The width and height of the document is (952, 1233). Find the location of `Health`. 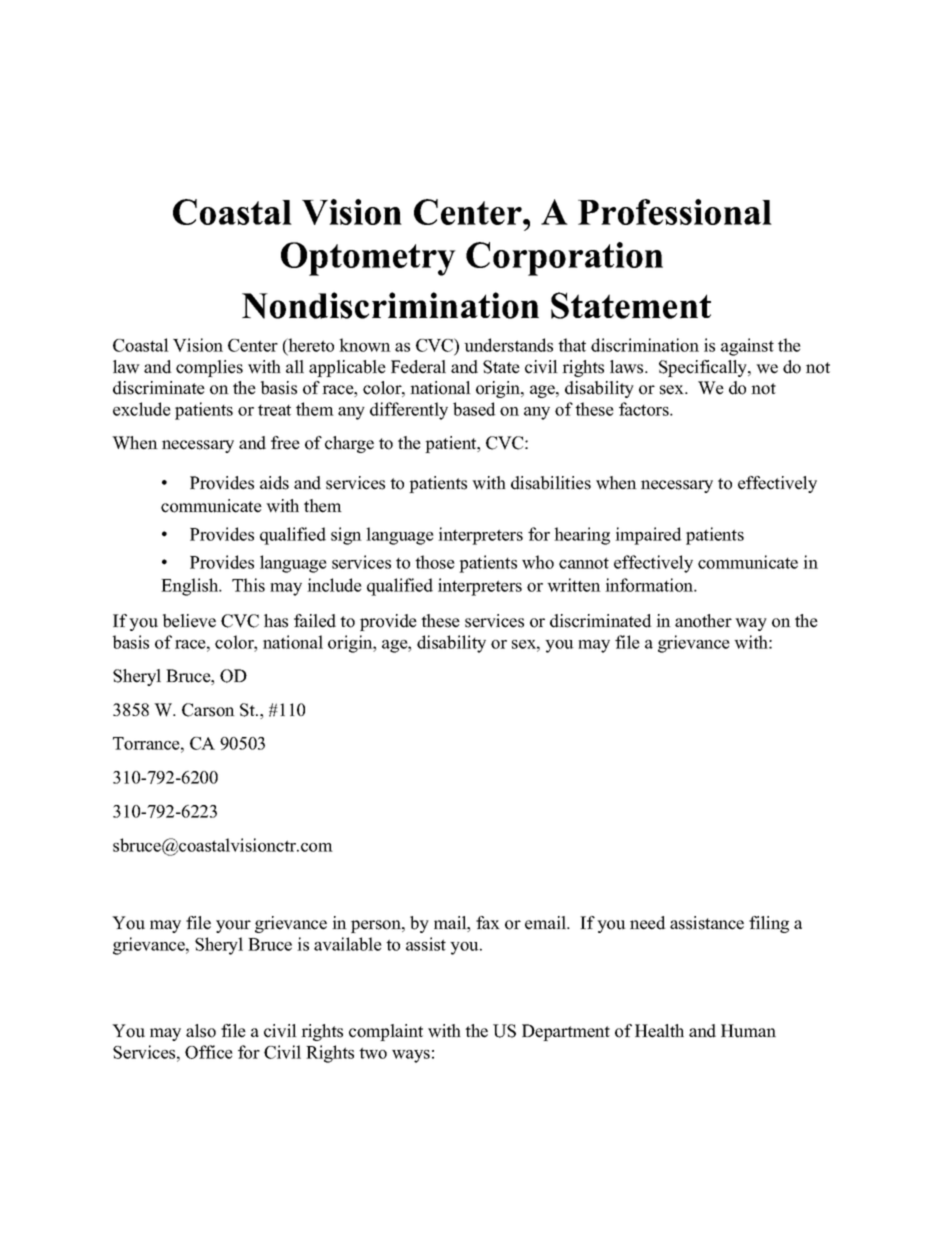

Health is located at coordinates (659, 1031).
